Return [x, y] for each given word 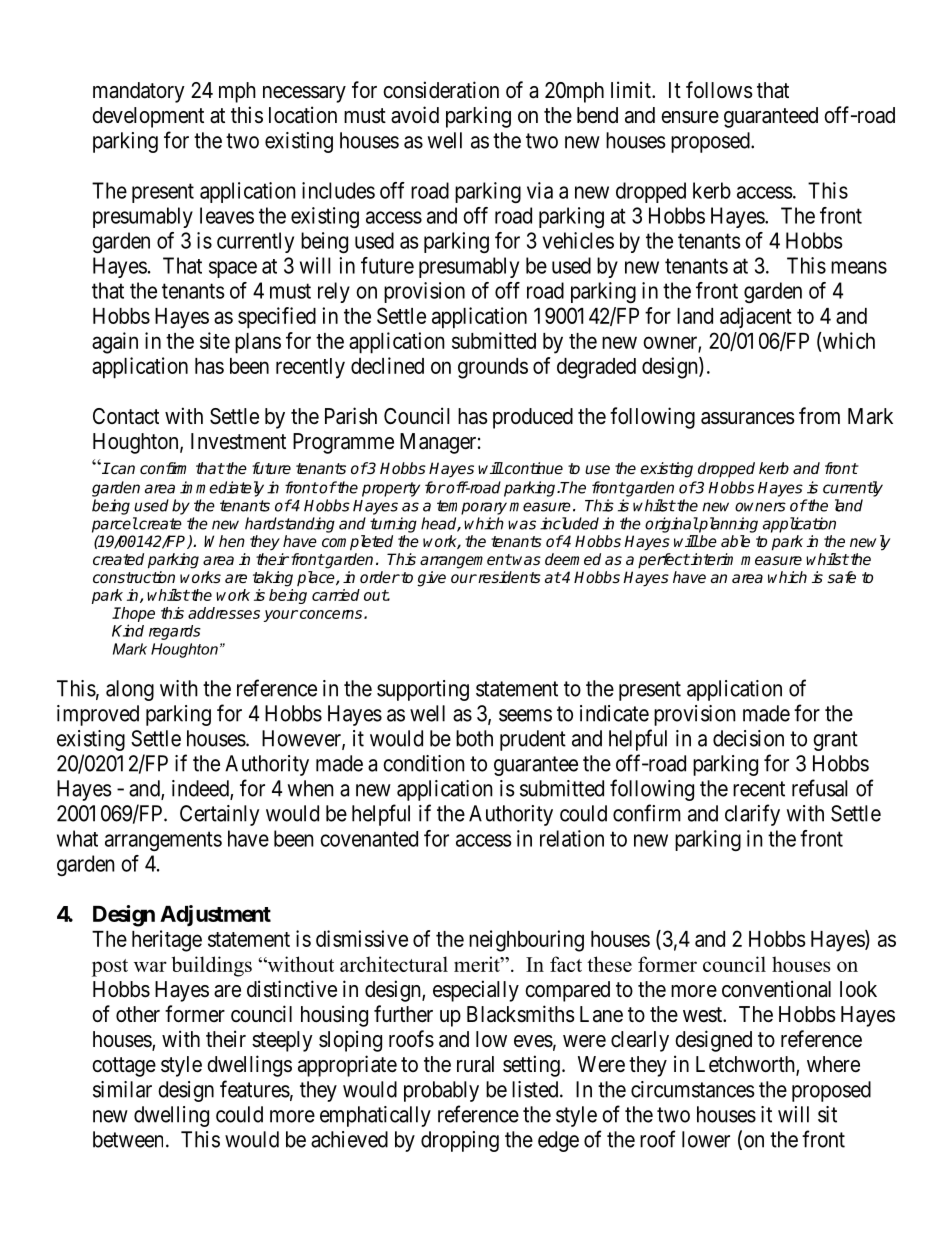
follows [719, 89]
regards [175, 632]
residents [508, 577]
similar [122, 1089]
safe [841, 577]
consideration [441, 90]
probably [441, 1091]
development [148, 117]
